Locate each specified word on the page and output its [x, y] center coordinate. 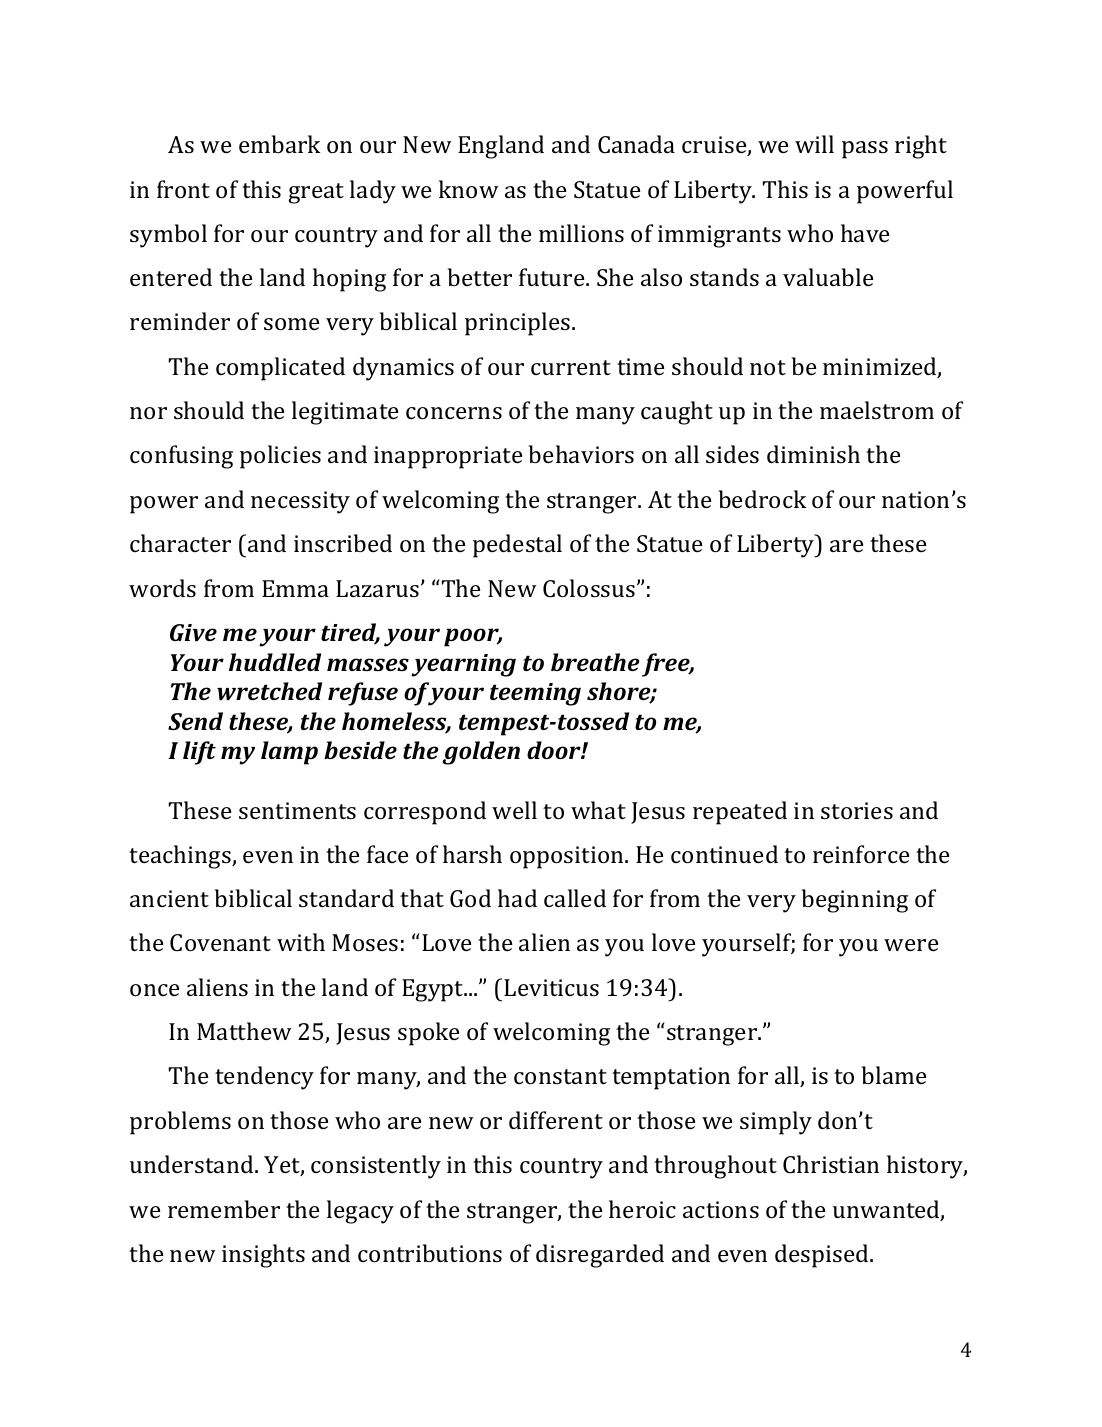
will [814, 144]
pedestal [517, 546]
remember [224, 1209]
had [517, 898]
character [180, 543]
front [183, 189]
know [469, 189]
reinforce [861, 854]
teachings [181, 857]
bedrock [762, 499]
